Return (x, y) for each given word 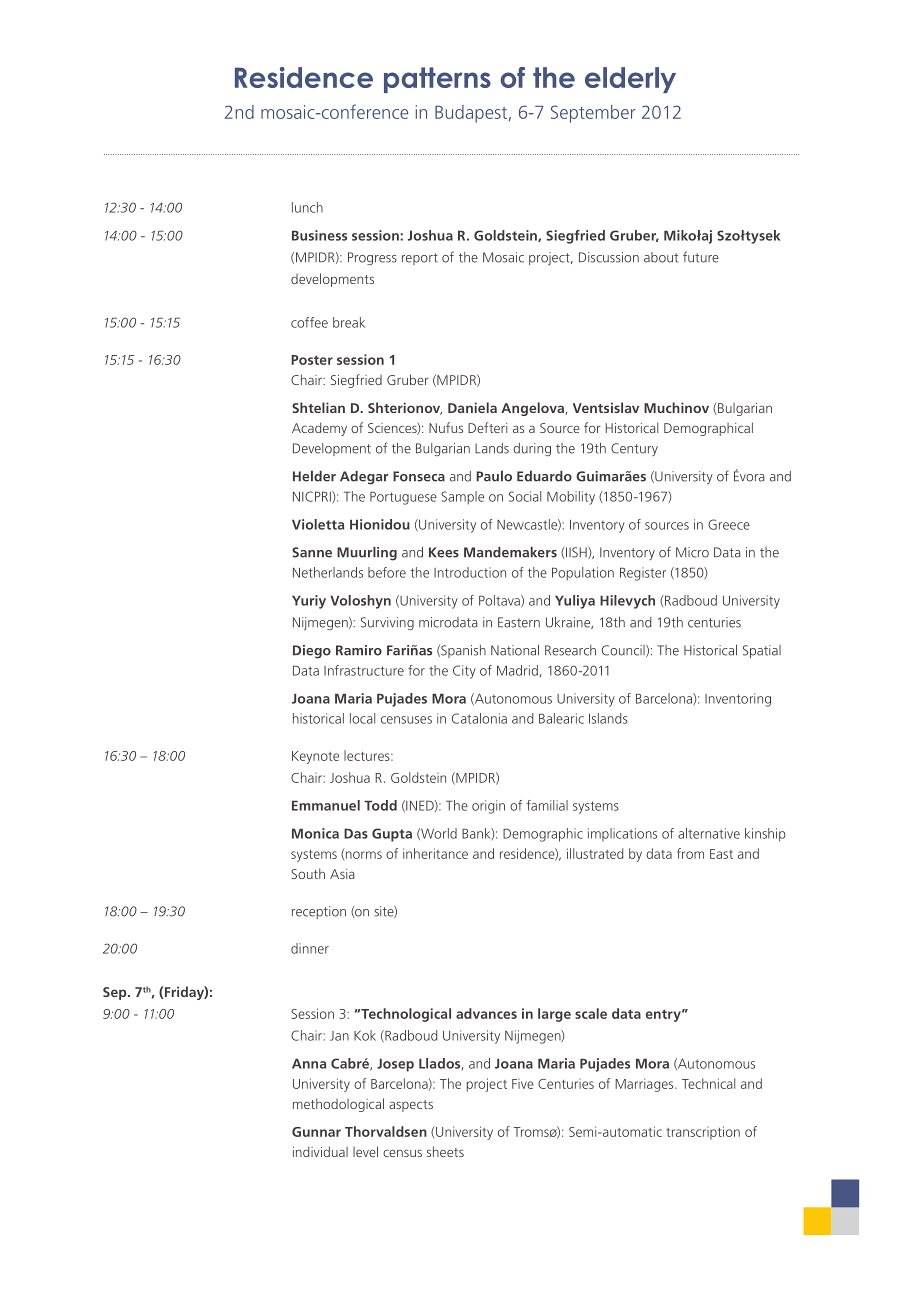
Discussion (609, 257)
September (593, 114)
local (362, 718)
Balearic (561, 718)
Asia (342, 874)
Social (525, 496)
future (701, 257)
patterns (437, 80)
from (690, 853)
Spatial (762, 651)
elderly (630, 80)
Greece (729, 524)
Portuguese (403, 498)
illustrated (595, 853)
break (349, 322)
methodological (338, 1105)
